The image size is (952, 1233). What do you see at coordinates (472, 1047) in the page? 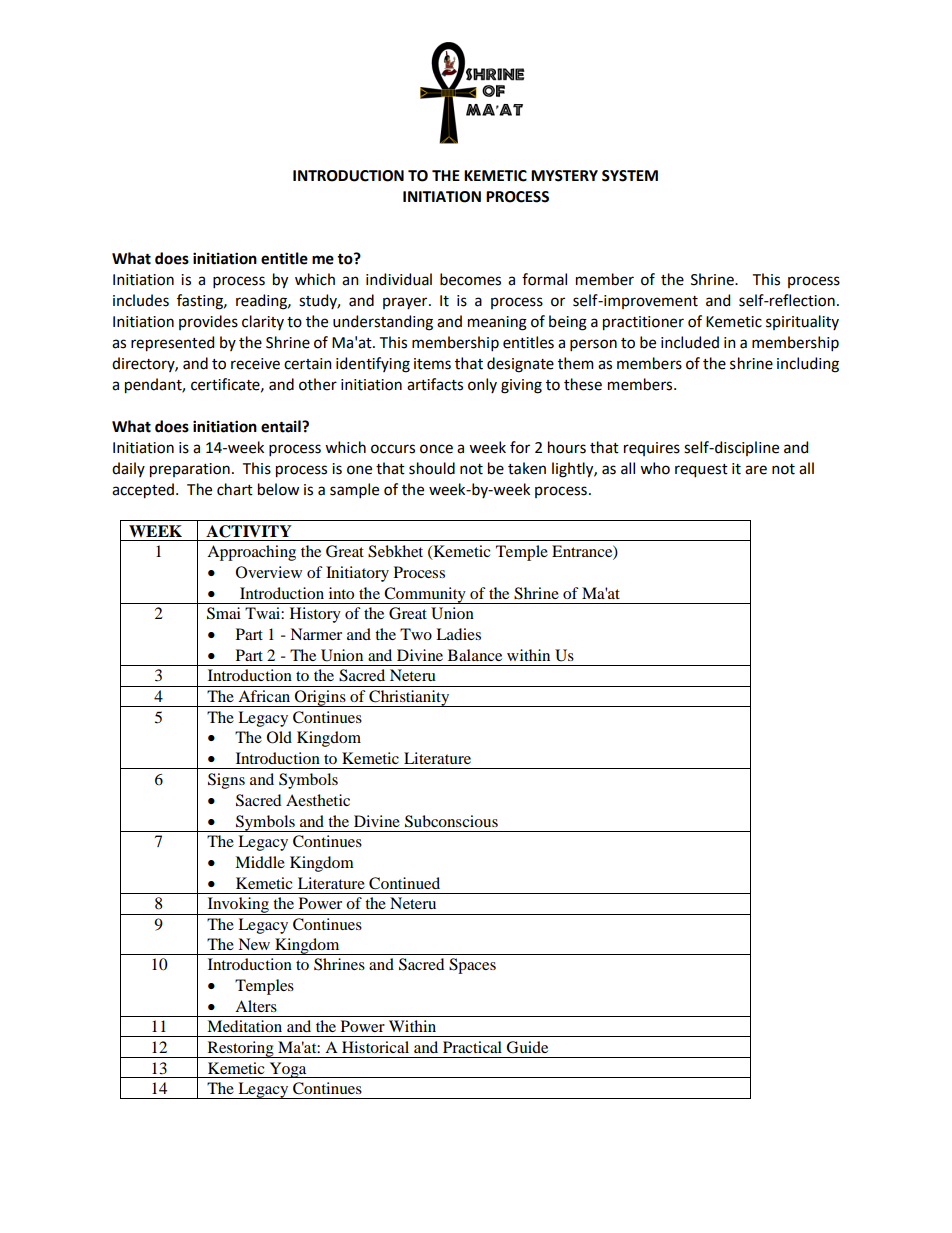
I see `Practical` at bounding box center [472, 1047].
